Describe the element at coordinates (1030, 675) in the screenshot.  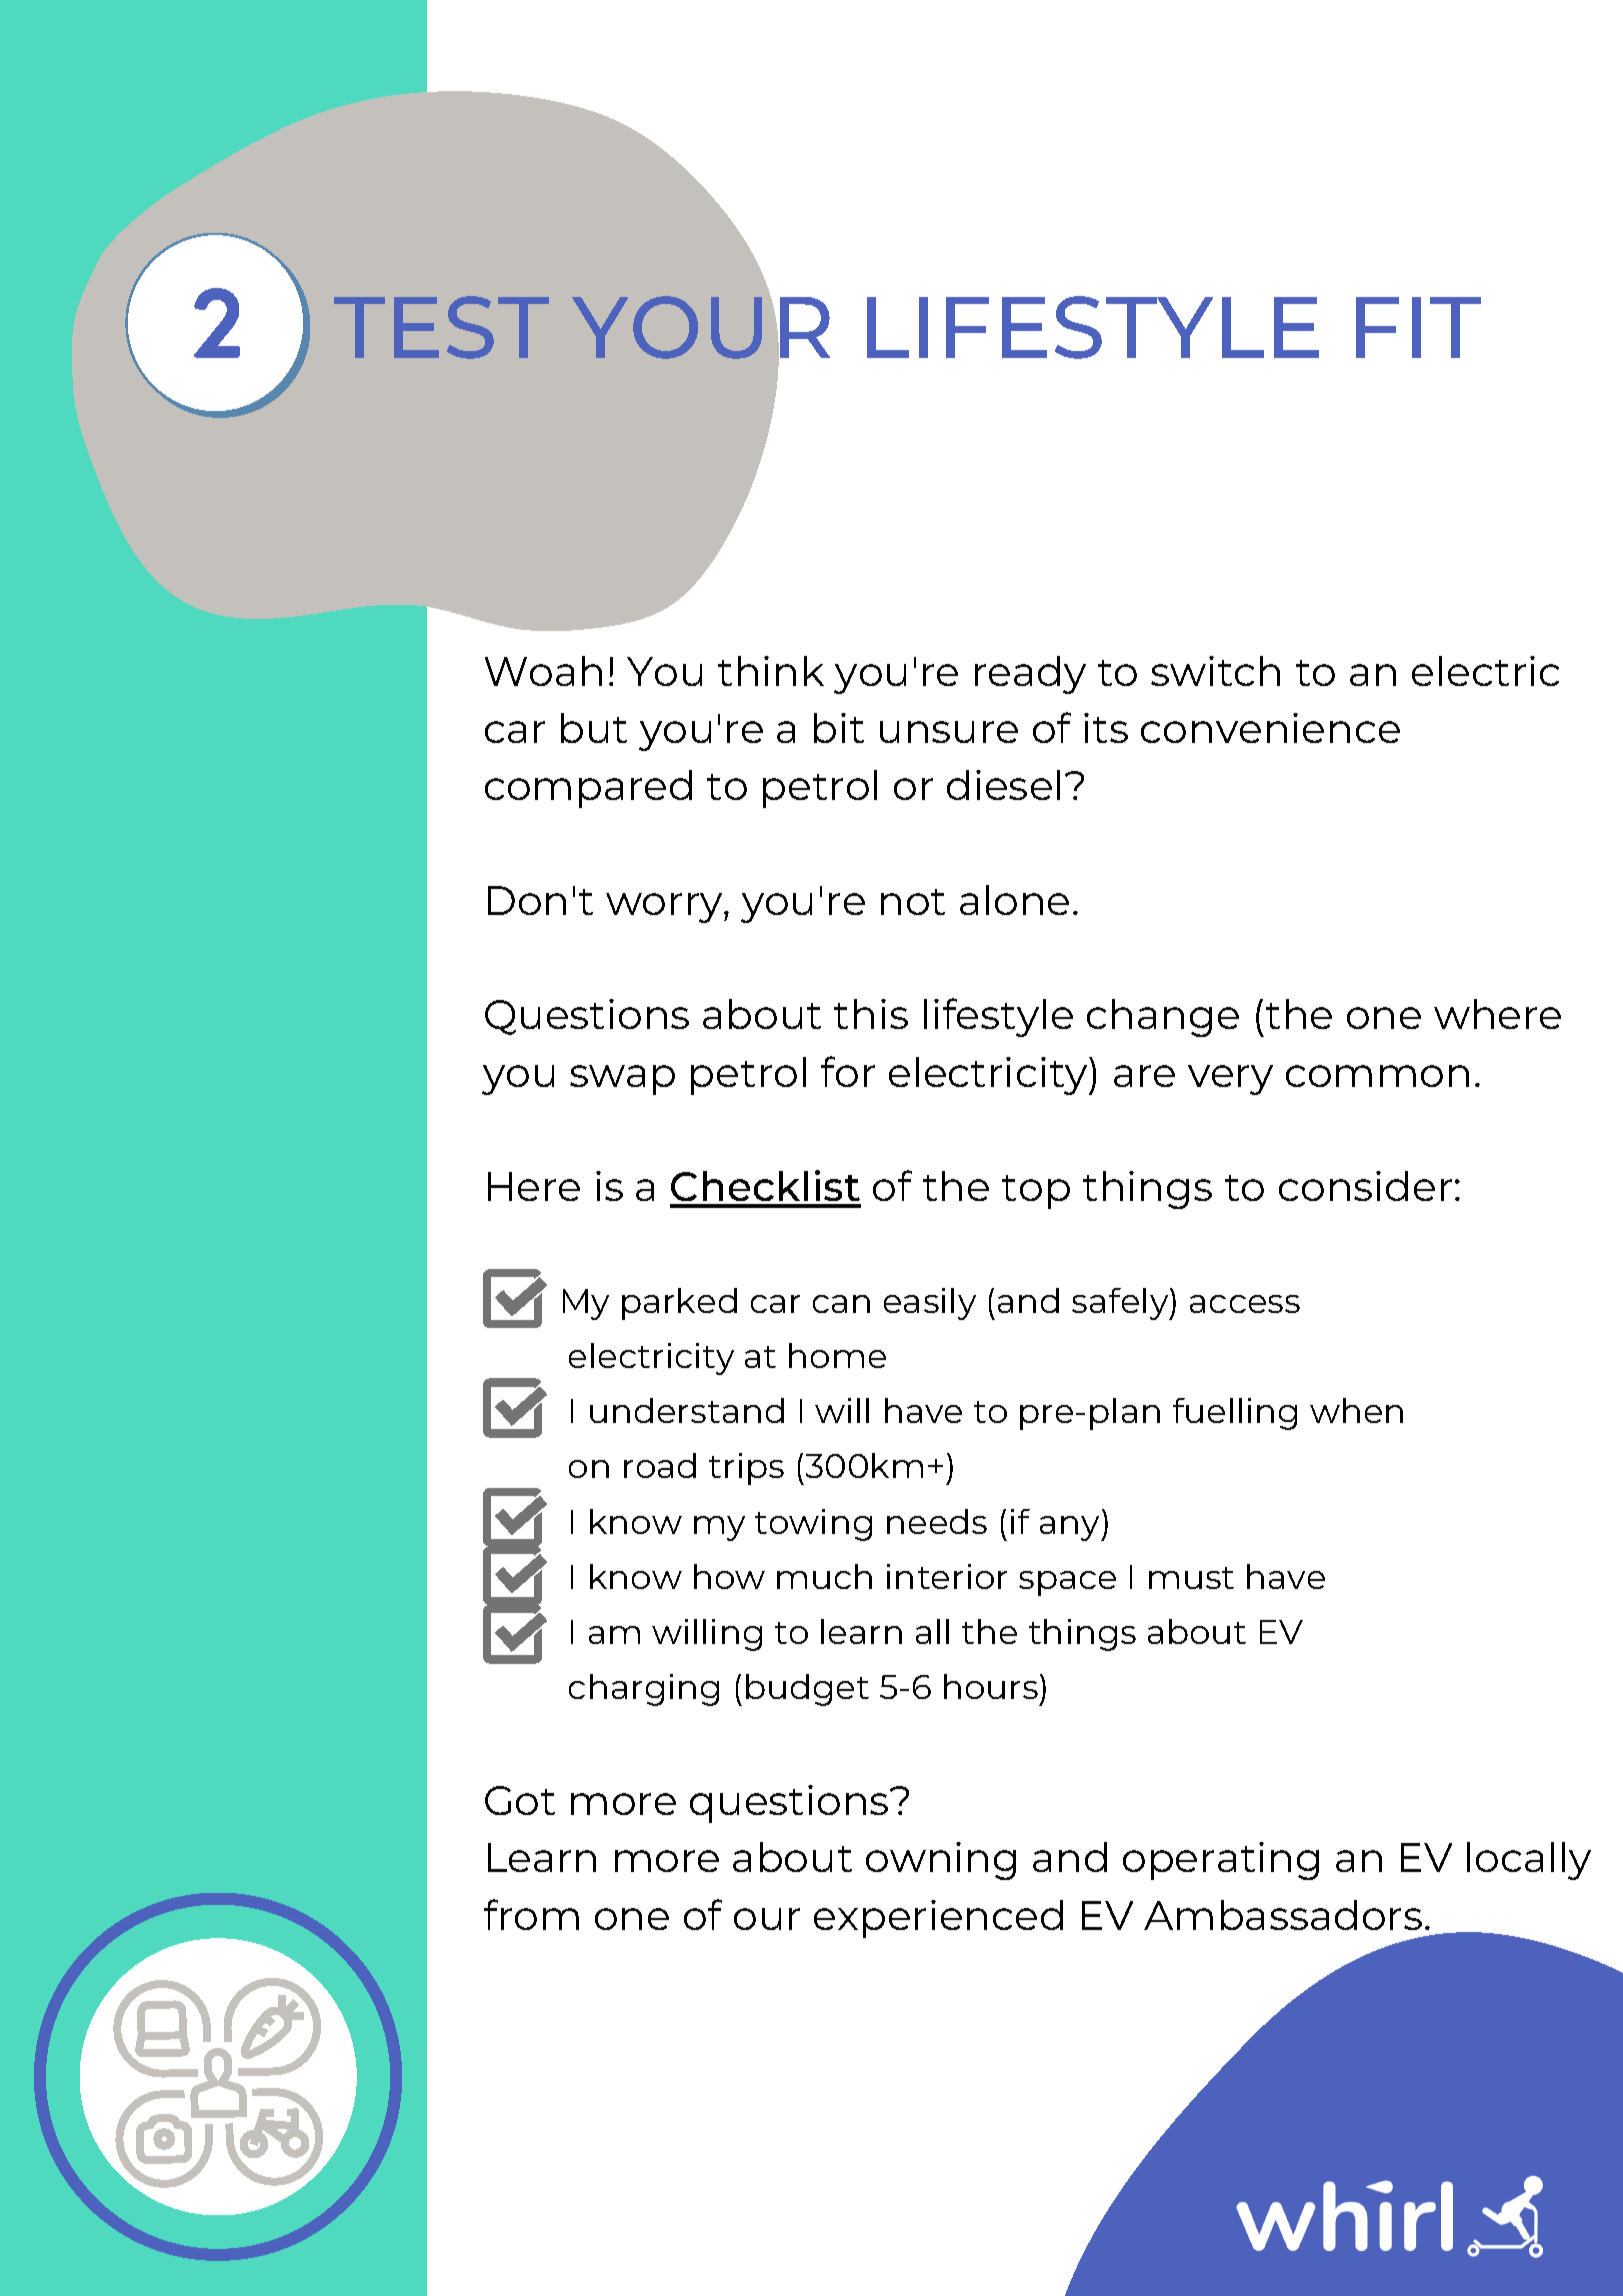
I see `ready` at that location.
